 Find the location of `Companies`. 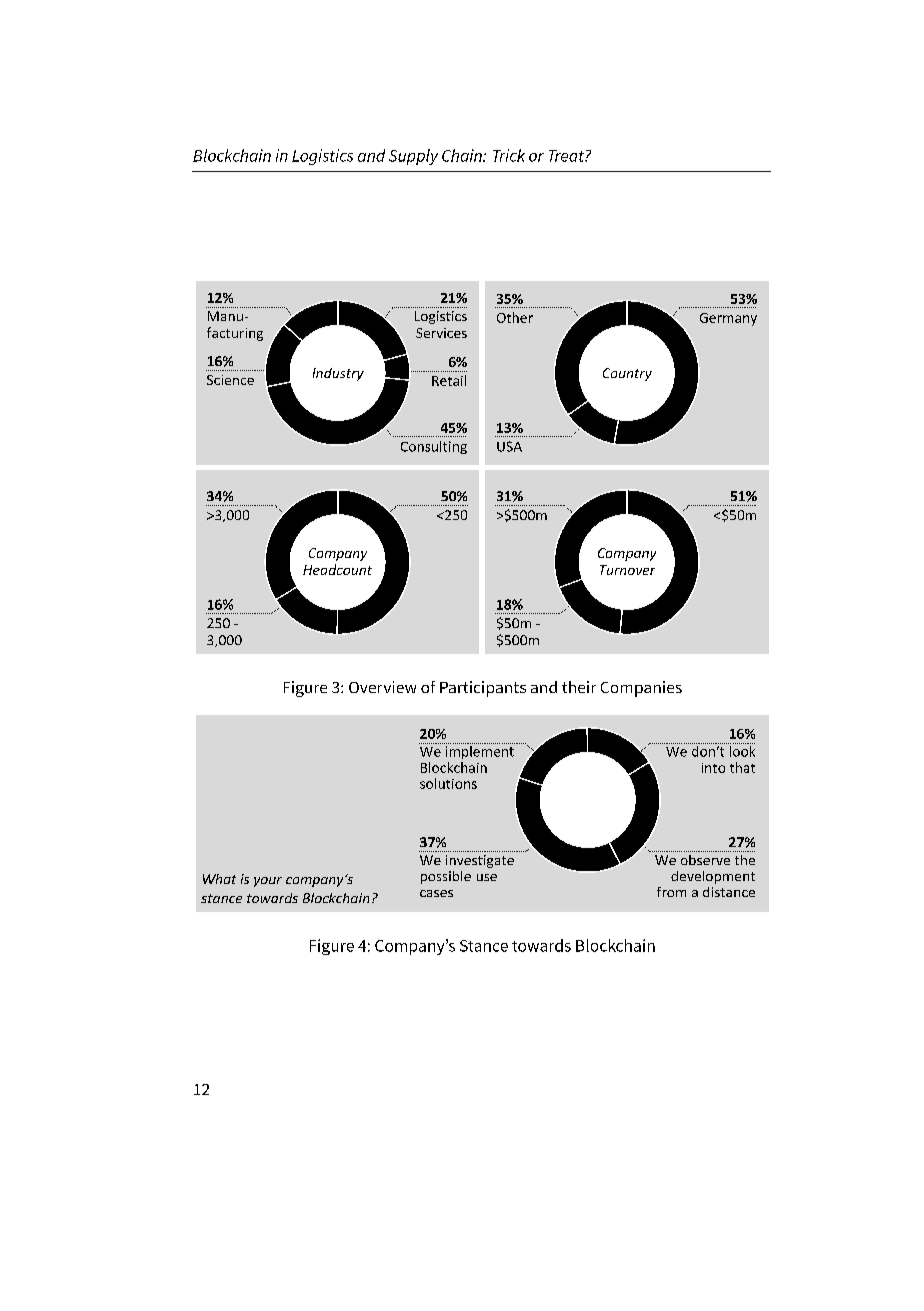

Companies is located at coordinates (641, 689).
